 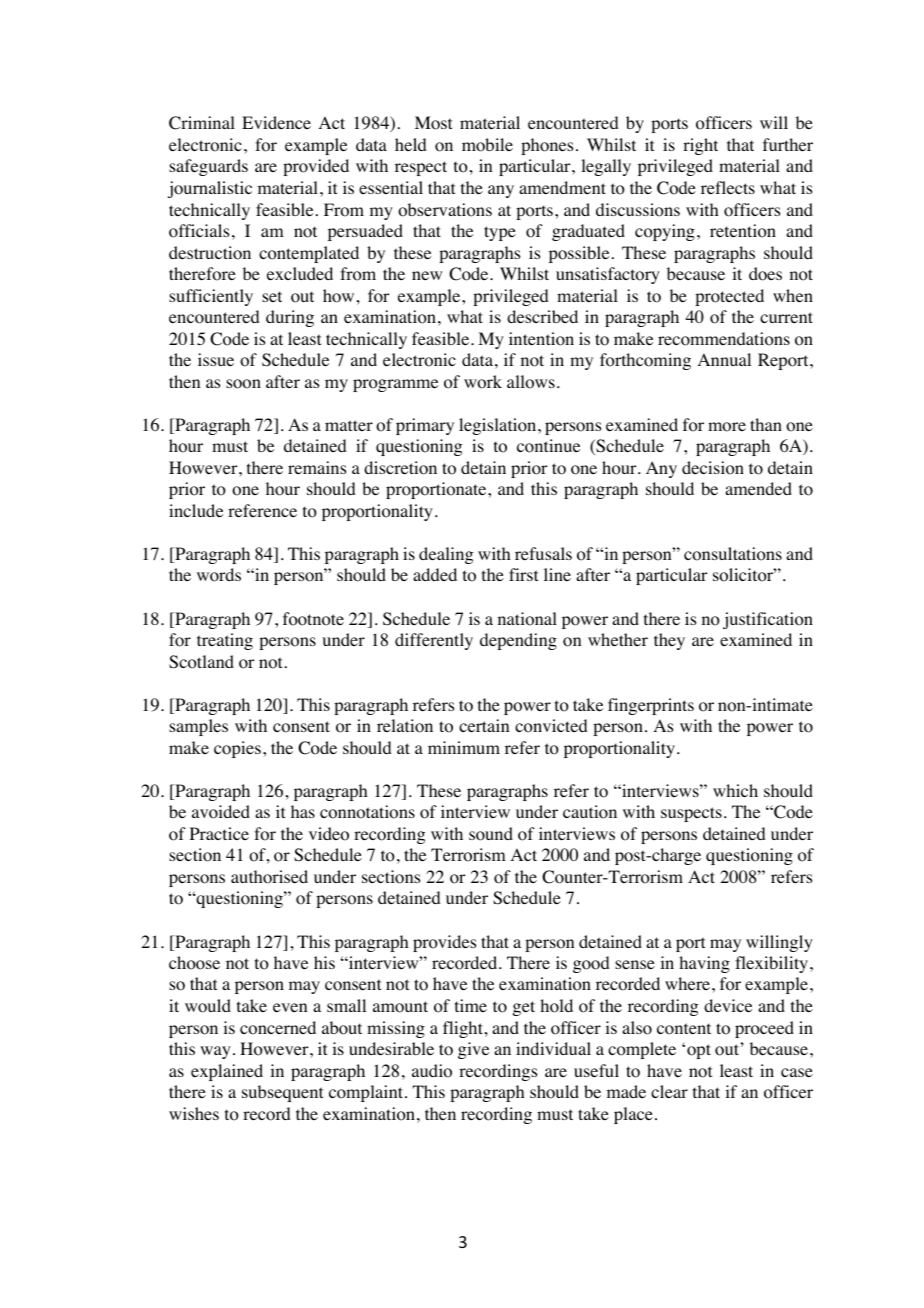 What do you see at coordinates (237, 749) in the document?
I see `copies` at bounding box center [237, 749].
